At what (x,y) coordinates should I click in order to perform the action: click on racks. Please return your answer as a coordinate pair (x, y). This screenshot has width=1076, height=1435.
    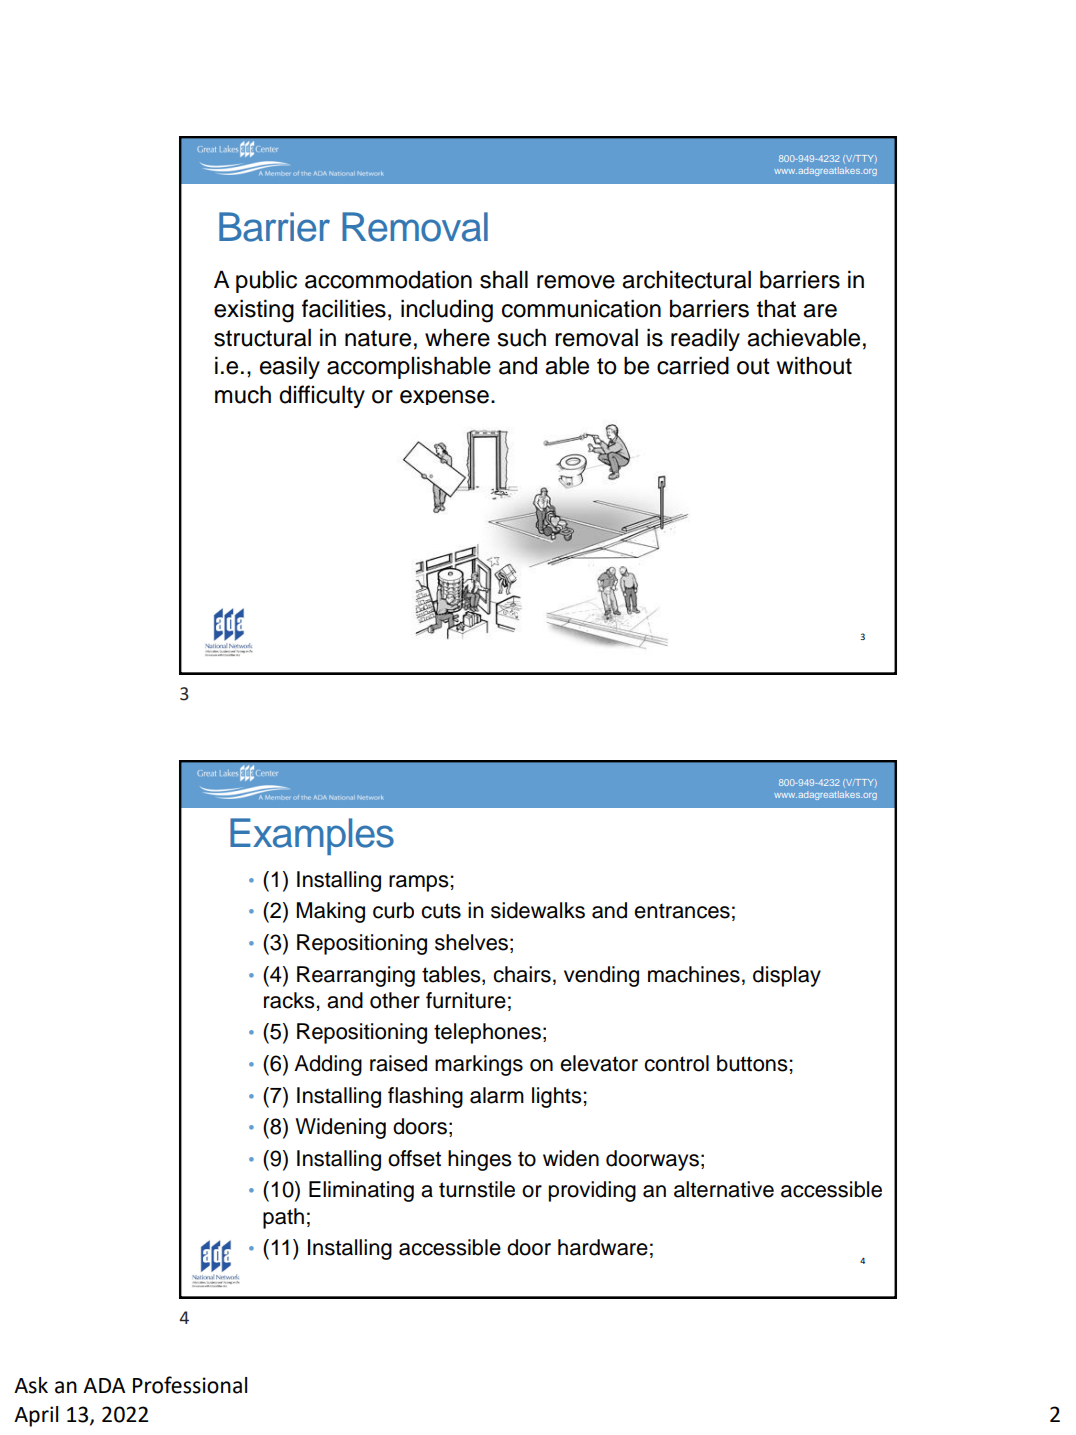
    Looking at the image, I should click on (290, 1000).
